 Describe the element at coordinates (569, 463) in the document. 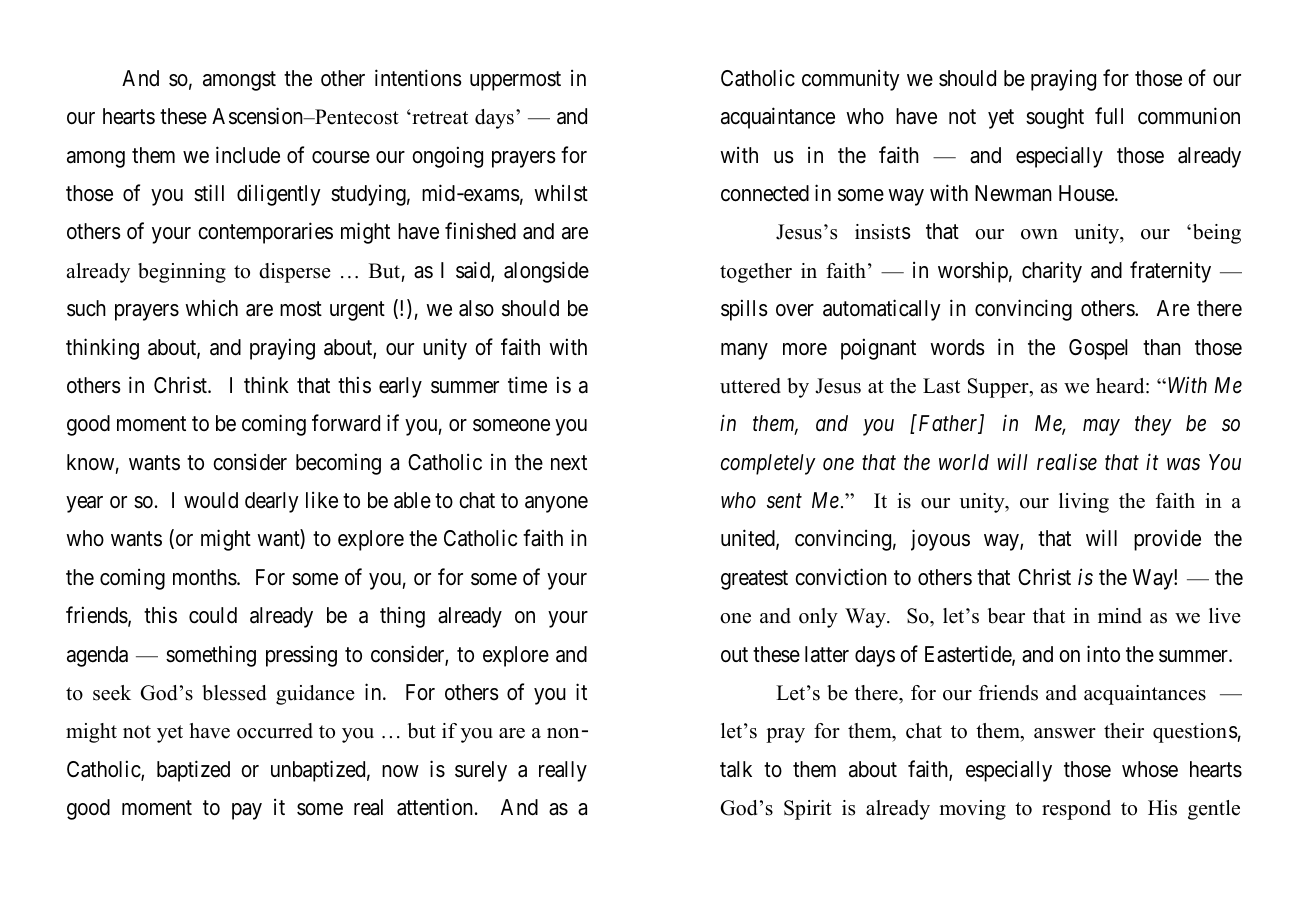

I see `next` at that location.
